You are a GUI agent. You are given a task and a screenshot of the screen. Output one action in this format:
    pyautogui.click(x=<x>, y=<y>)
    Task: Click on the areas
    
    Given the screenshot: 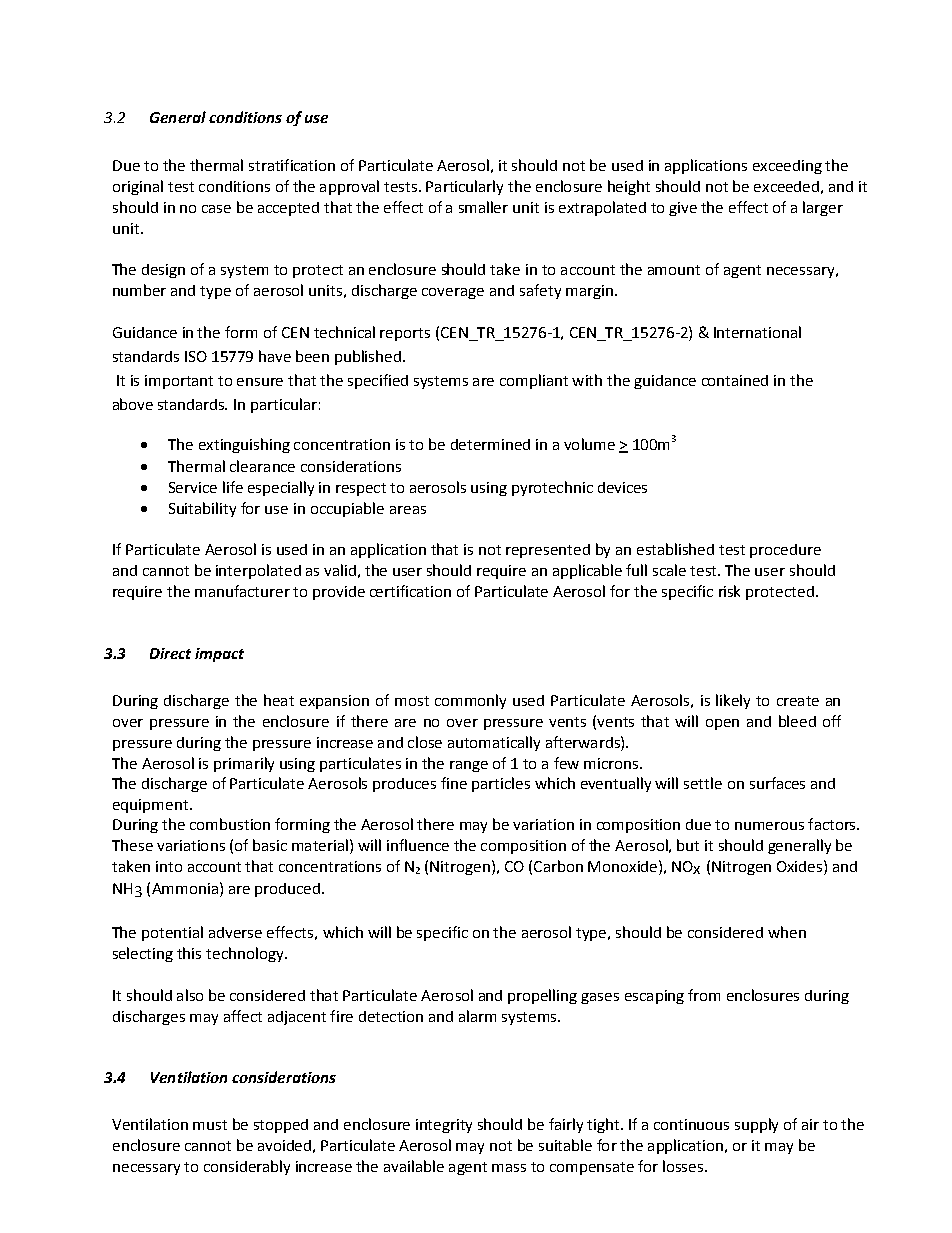 What is the action you would take?
    pyautogui.click(x=408, y=510)
